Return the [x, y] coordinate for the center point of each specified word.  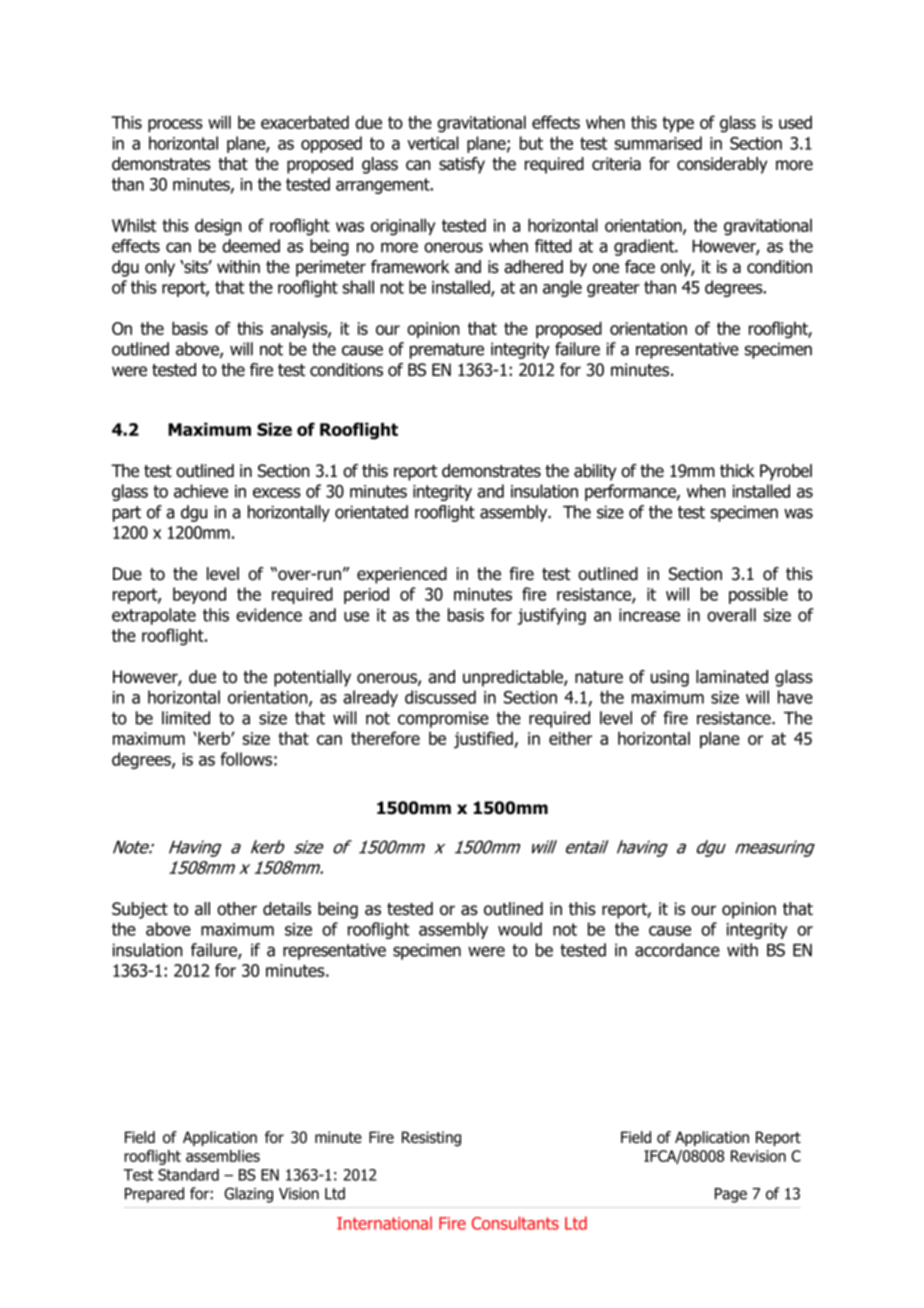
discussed [440, 697]
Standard [188, 1174]
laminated [732, 677]
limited [186, 718]
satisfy [462, 165]
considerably [722, 165]
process [175, 125]
